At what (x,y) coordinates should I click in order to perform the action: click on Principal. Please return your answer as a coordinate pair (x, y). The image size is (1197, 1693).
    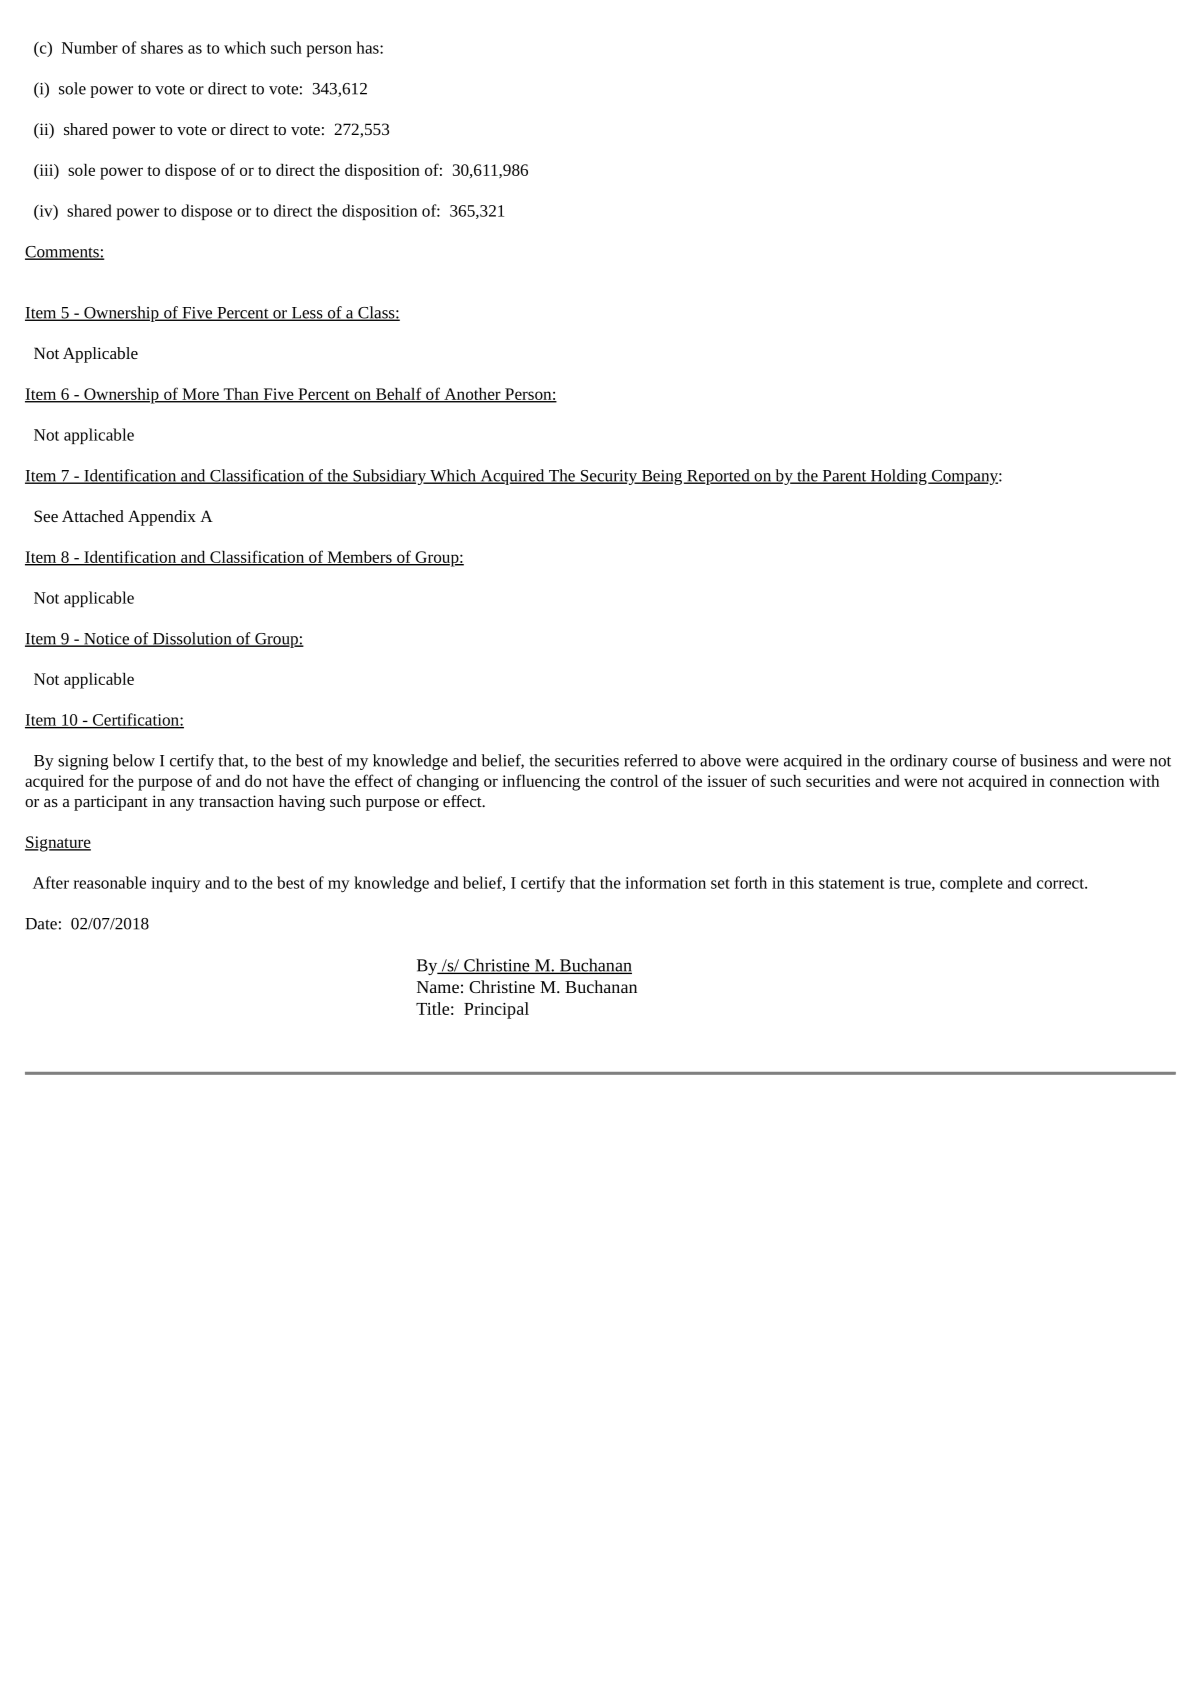
    Looking at the image, I should click on (496, 1010).
